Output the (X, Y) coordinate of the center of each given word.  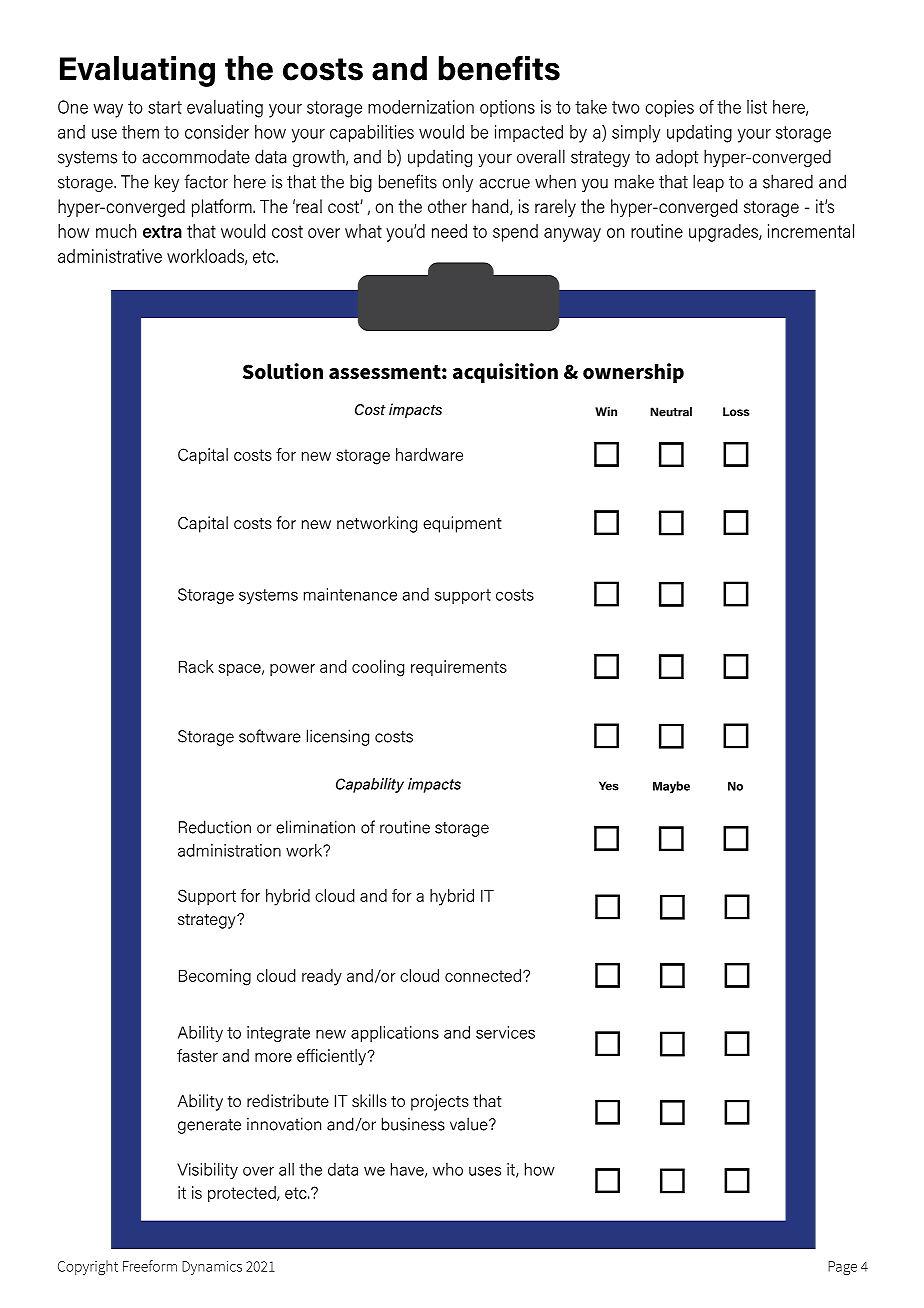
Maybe (671, 787)
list (757, 107)
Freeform (150, 1266)
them (140, 132)
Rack (196, 666)
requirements (459, 668)
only (457, 183)
